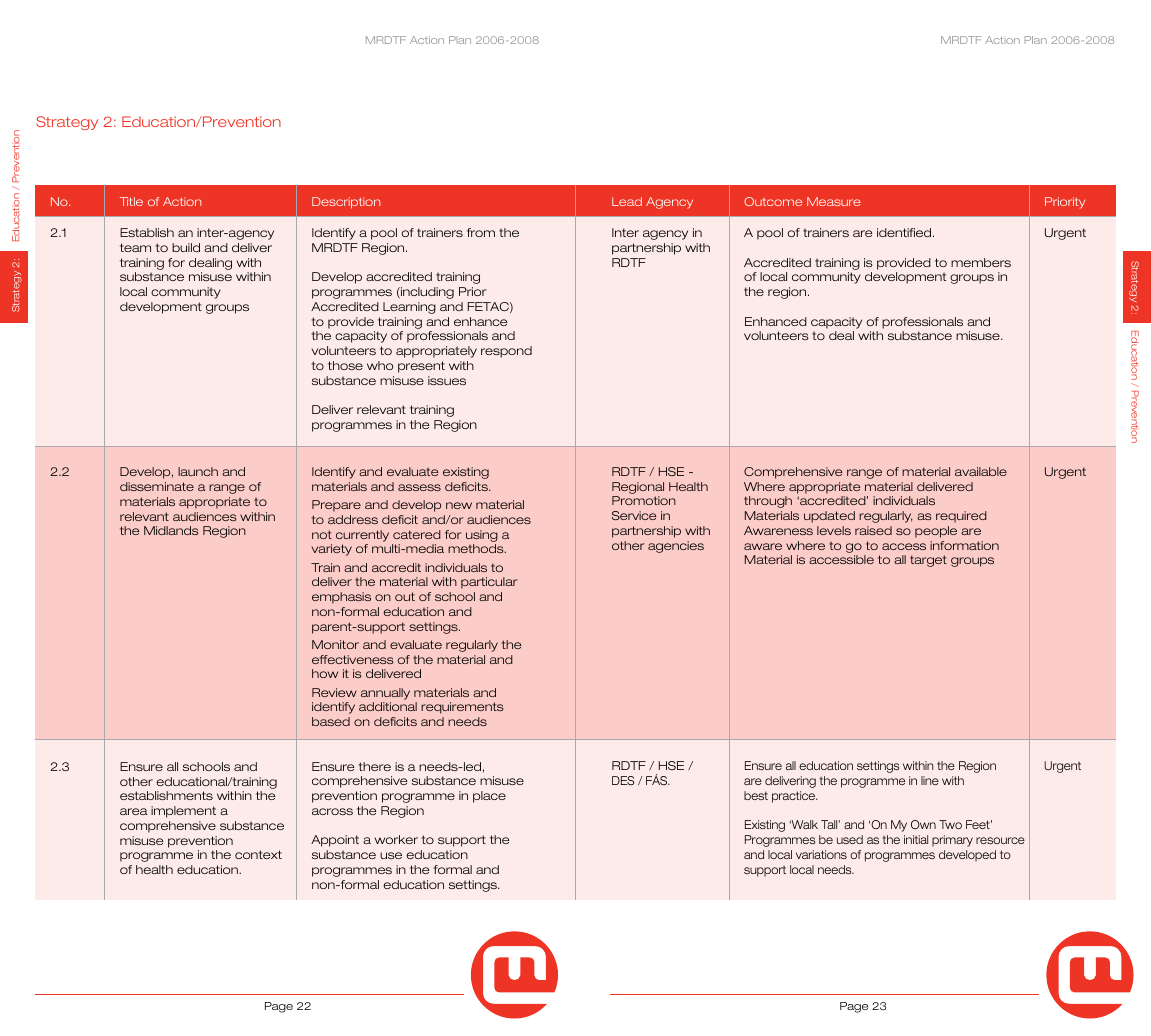 The image size is (1151, 1036). What do you see at coordinates (489, 797) in the document?
I see `place` at bounding box center [489, 797].
